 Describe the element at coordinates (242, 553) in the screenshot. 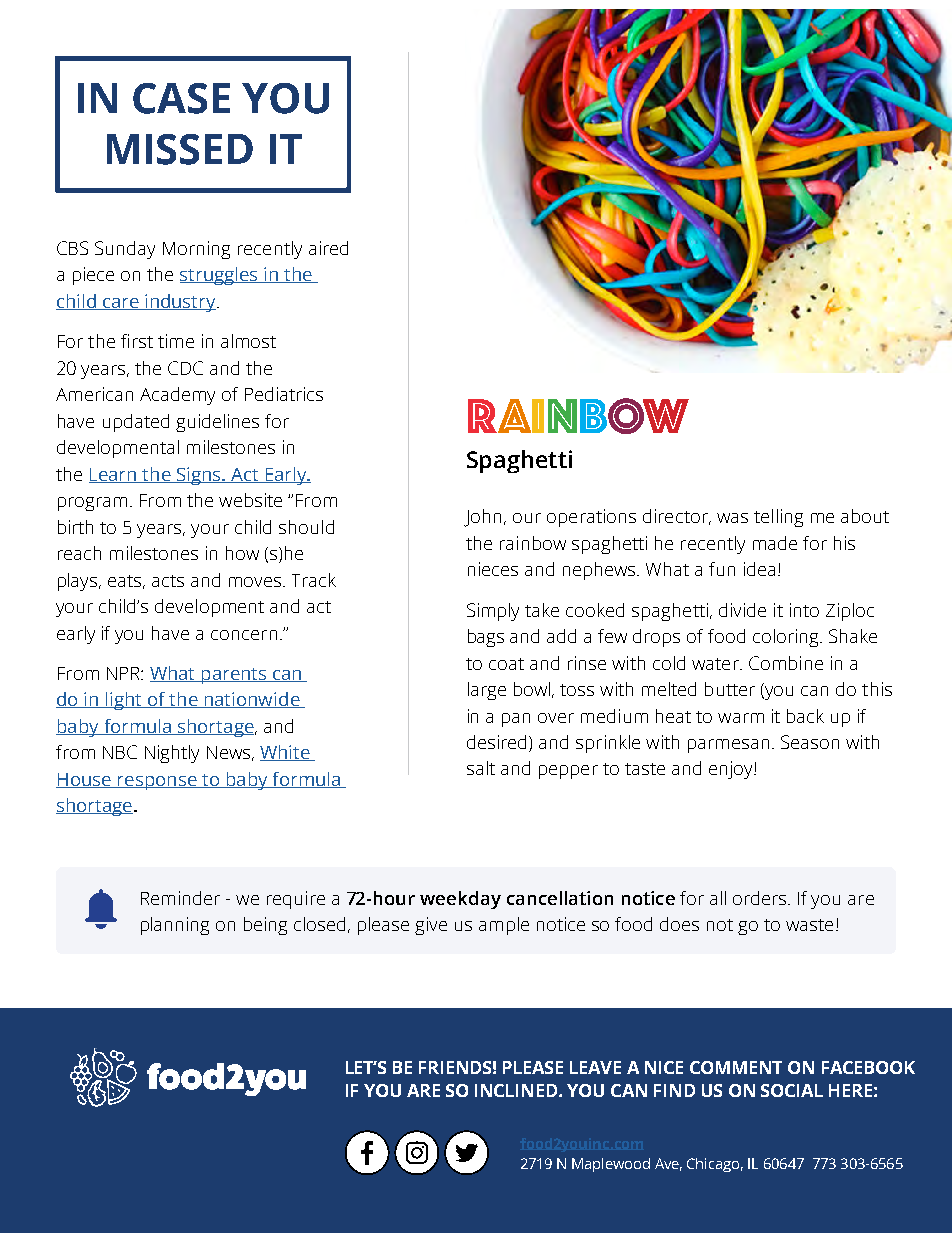

I see `how` at that location.
